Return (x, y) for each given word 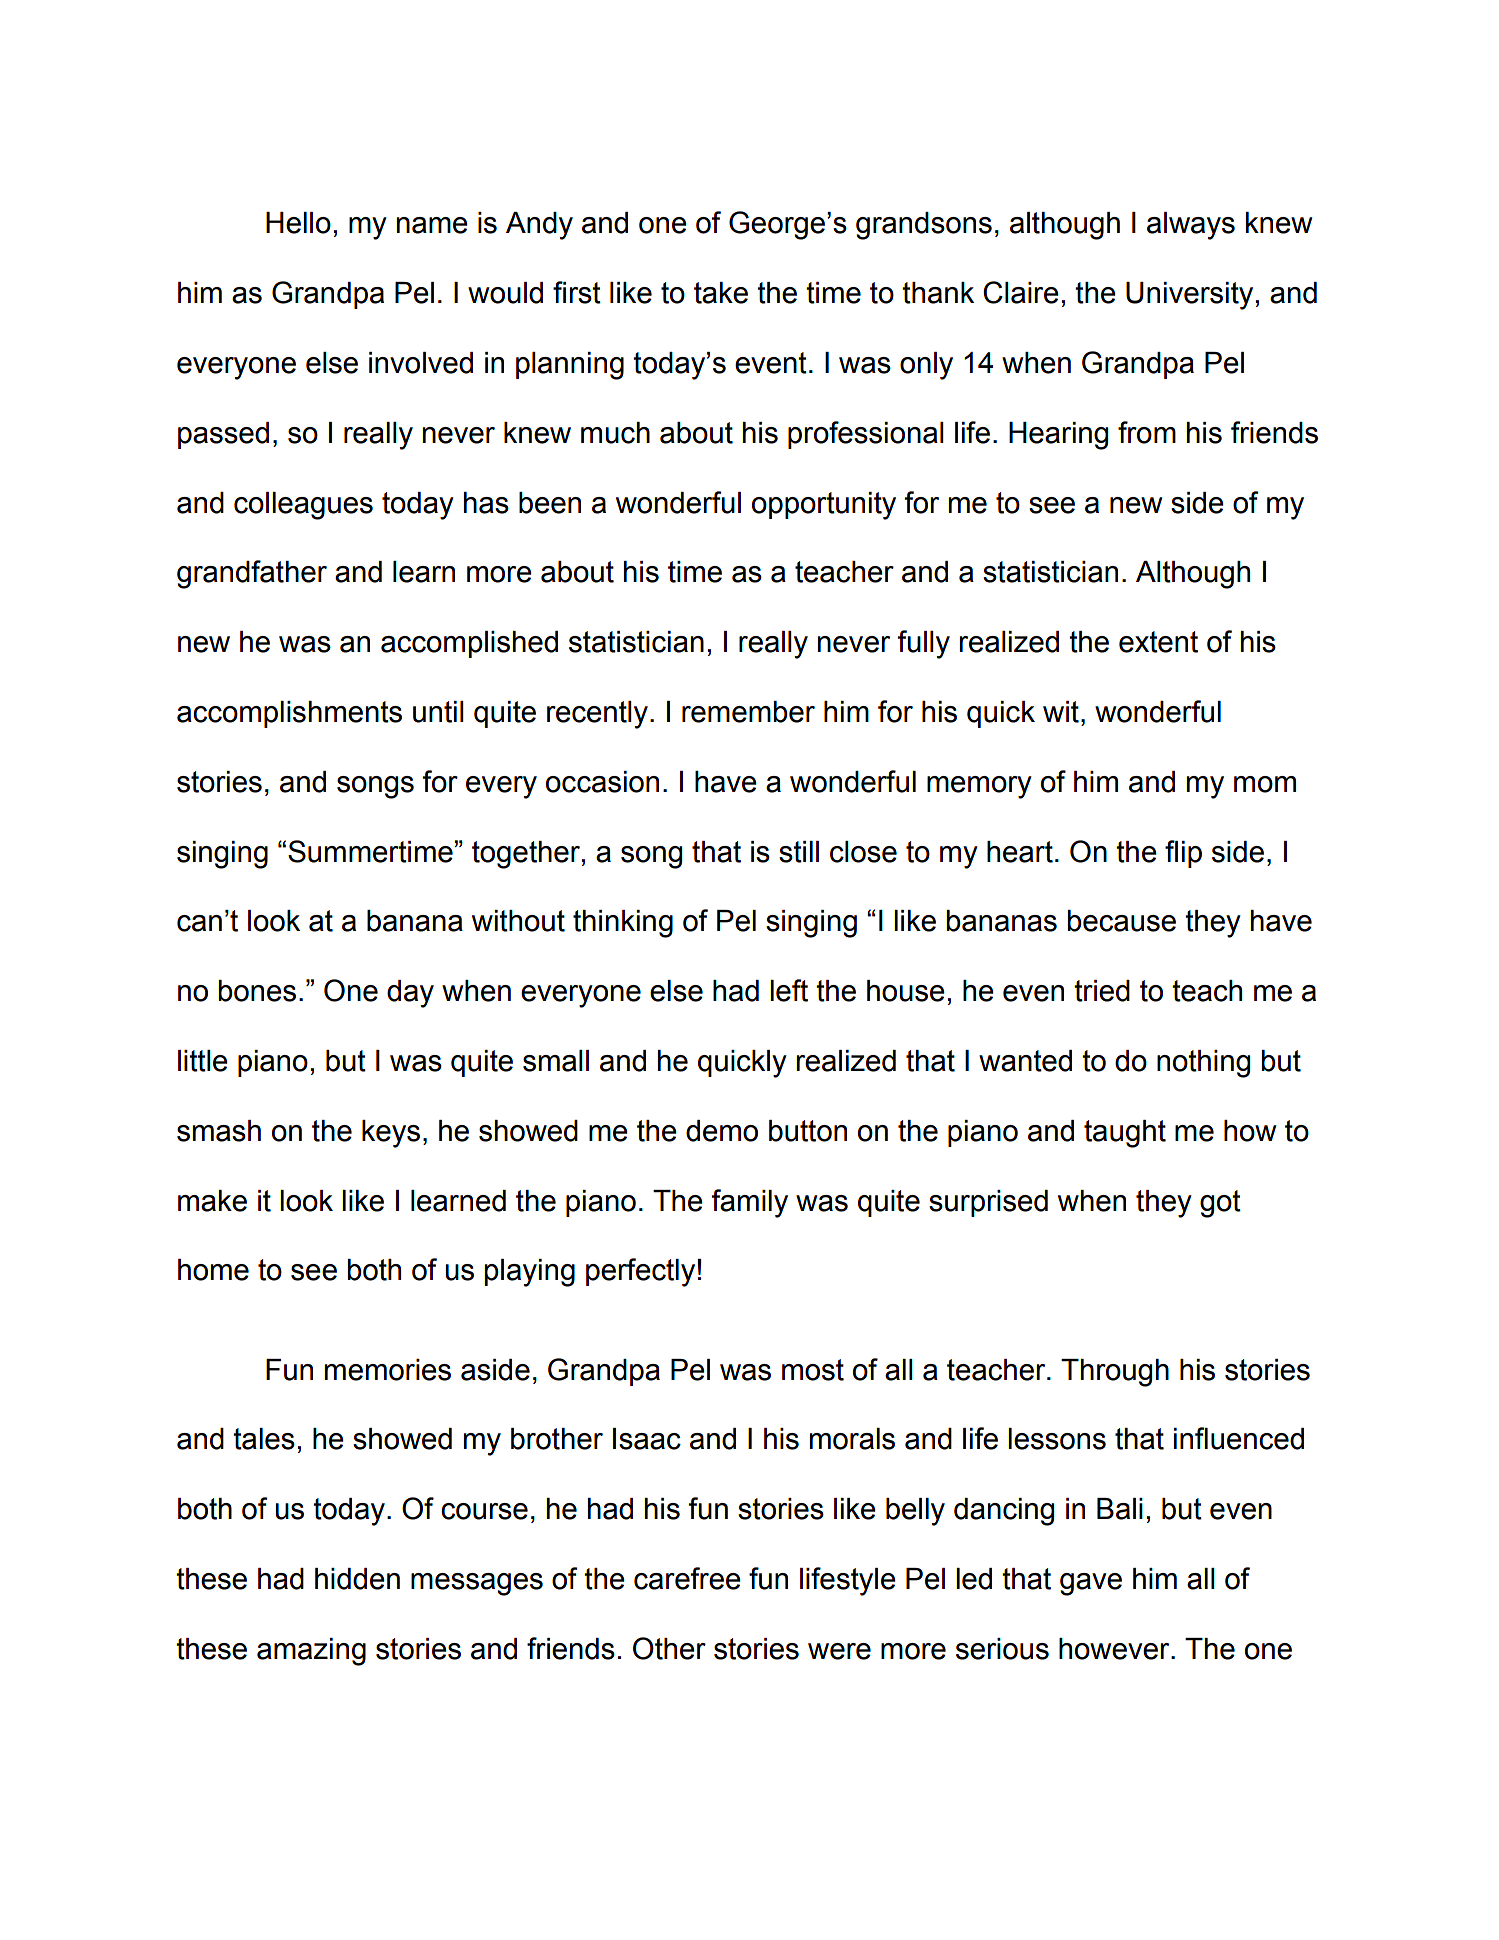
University (1189, 296)
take (721, 293)
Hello (298, 223)
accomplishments (289, 714)
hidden (357, 1579)
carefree (687, 1578)
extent (1158, 642)
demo (722, 1131)
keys (391, 1134)
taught (1125, 1134)
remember (748, 712)
